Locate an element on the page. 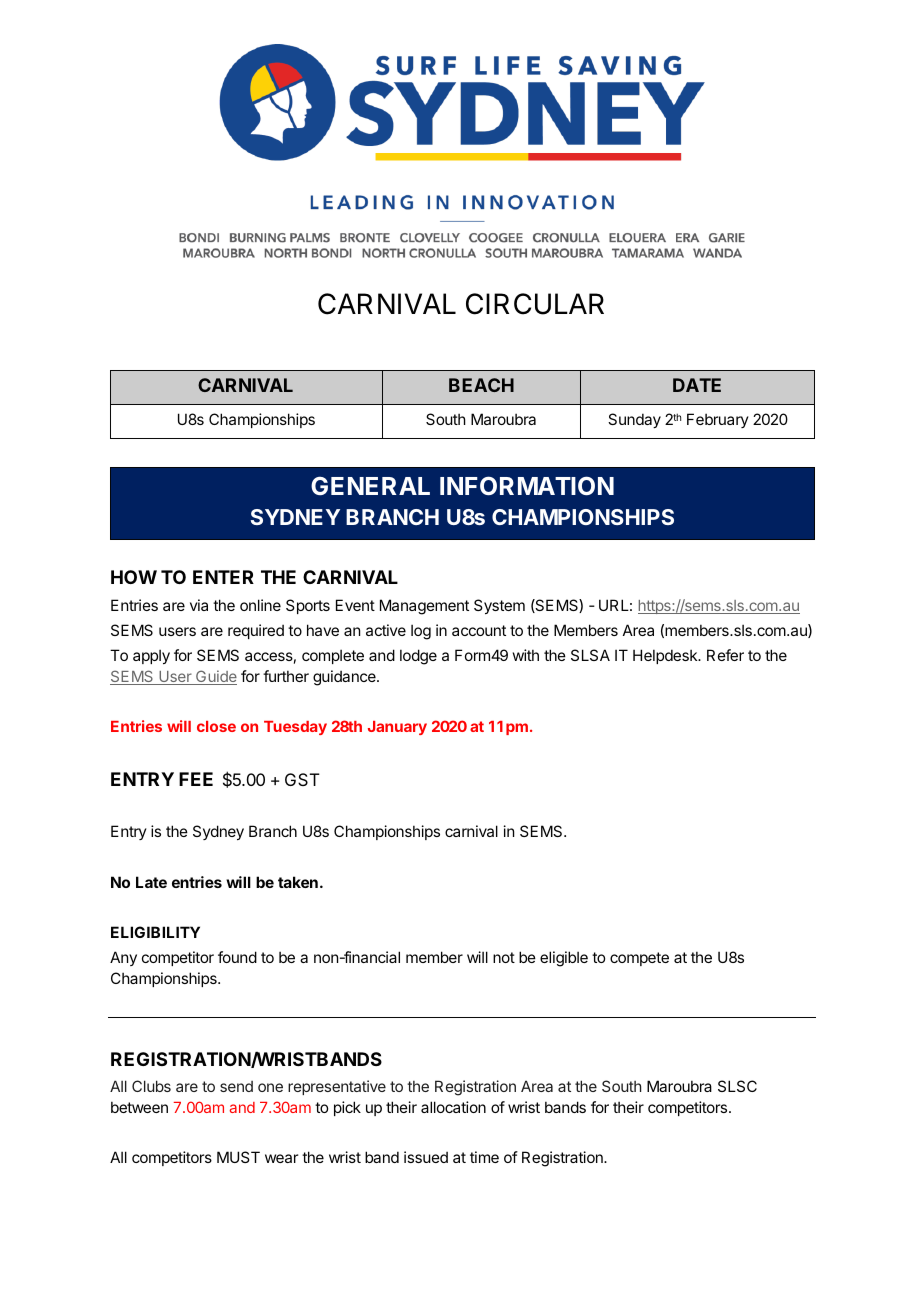 The height and width of the page is (1309, 924). GENERAL is located at coordinates (370, 485).
